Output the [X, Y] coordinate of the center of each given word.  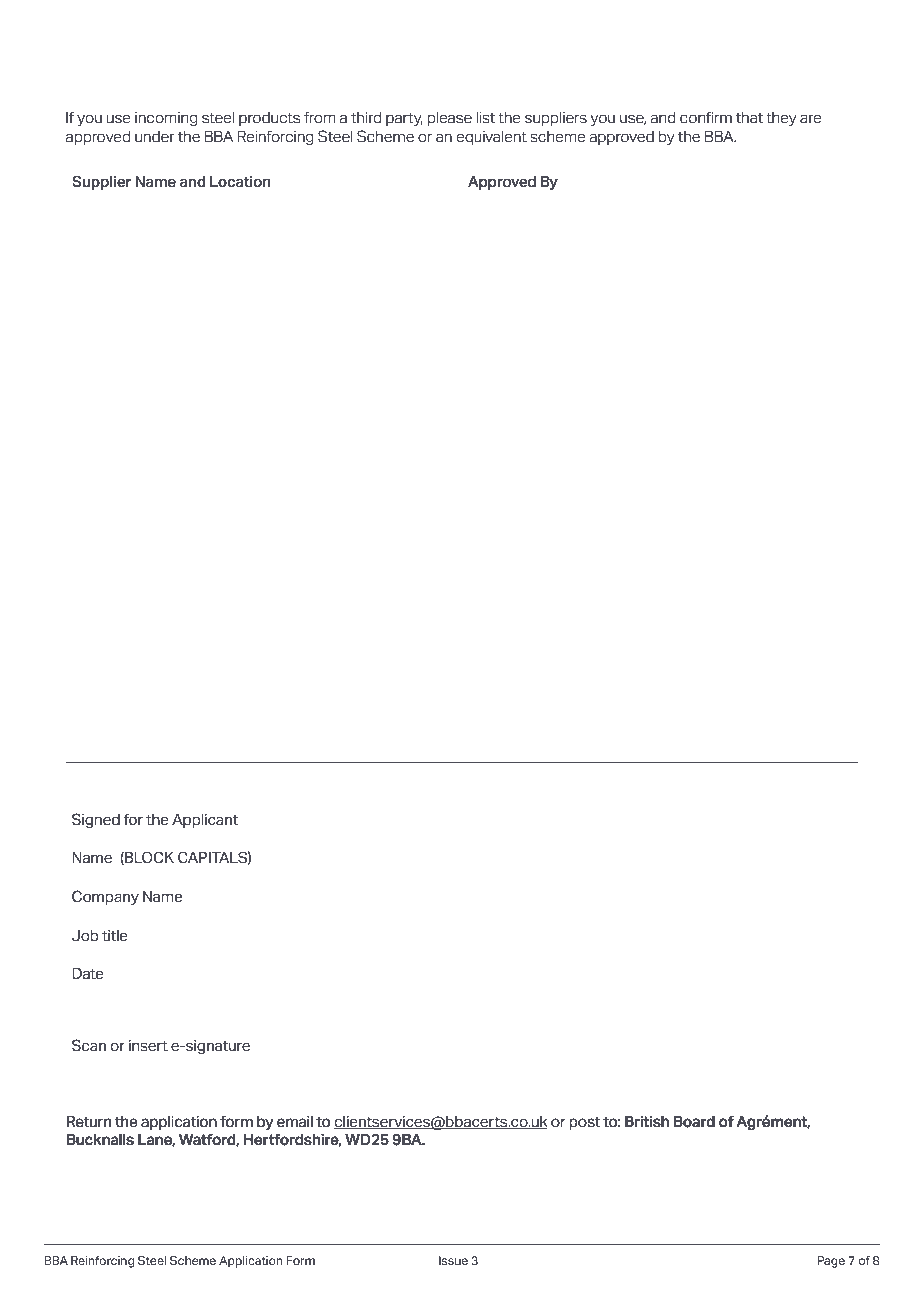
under [154, 136]
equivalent [492, 138]
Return [89, 1122]
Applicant [205, 821]
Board [694, 1122]
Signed [96, 820]
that [749, 117]
